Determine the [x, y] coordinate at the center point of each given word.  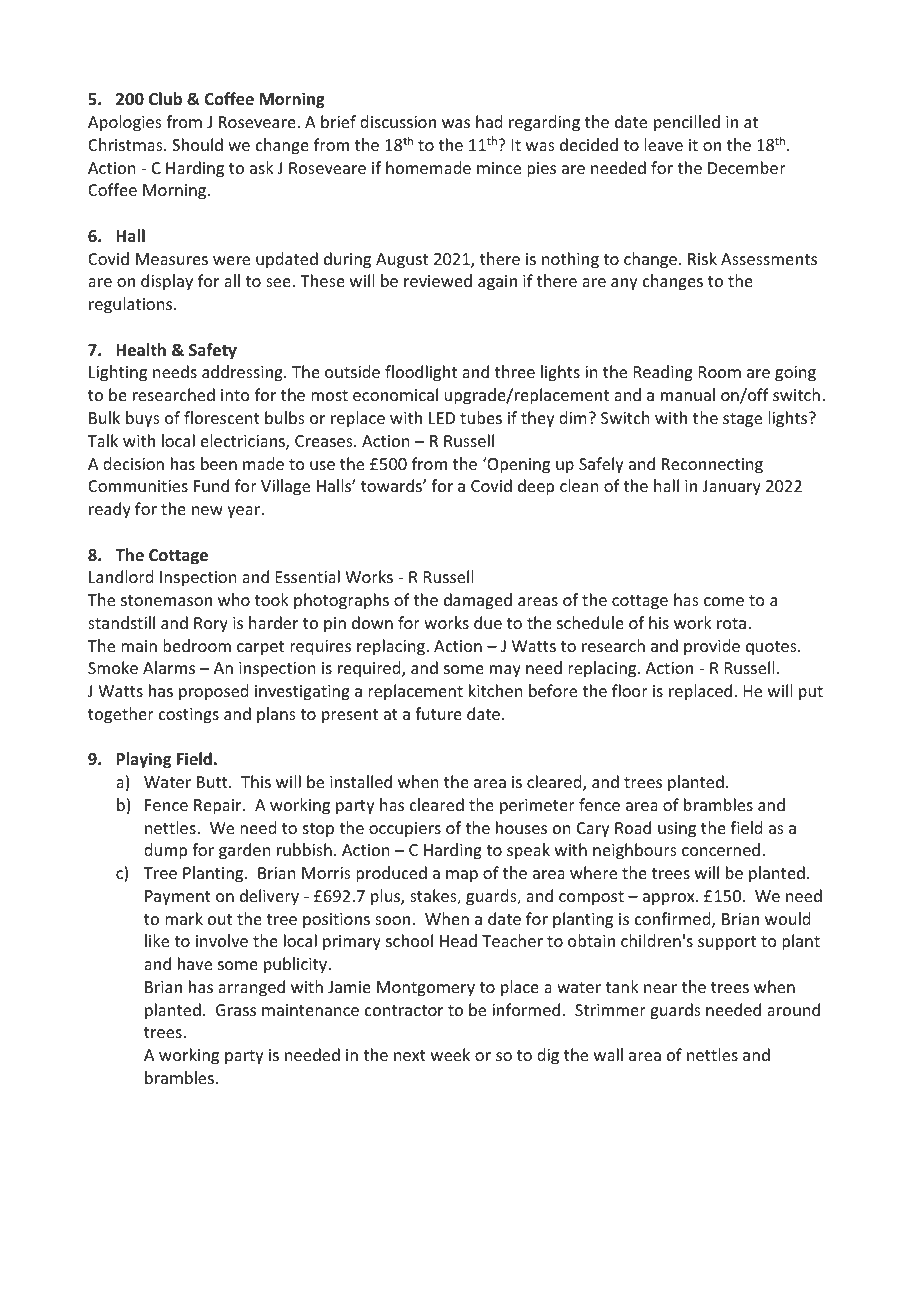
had [489, 121]
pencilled [687, 123]
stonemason [166, 600]
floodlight [421, 373]
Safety [213, 351]
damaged [478, 601]
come [724, 601]
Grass [236, 1010]
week [450, 1054]
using [677, 830]
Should [197, 144]
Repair [219, 807]
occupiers [405, 830]
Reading [663, 373]
